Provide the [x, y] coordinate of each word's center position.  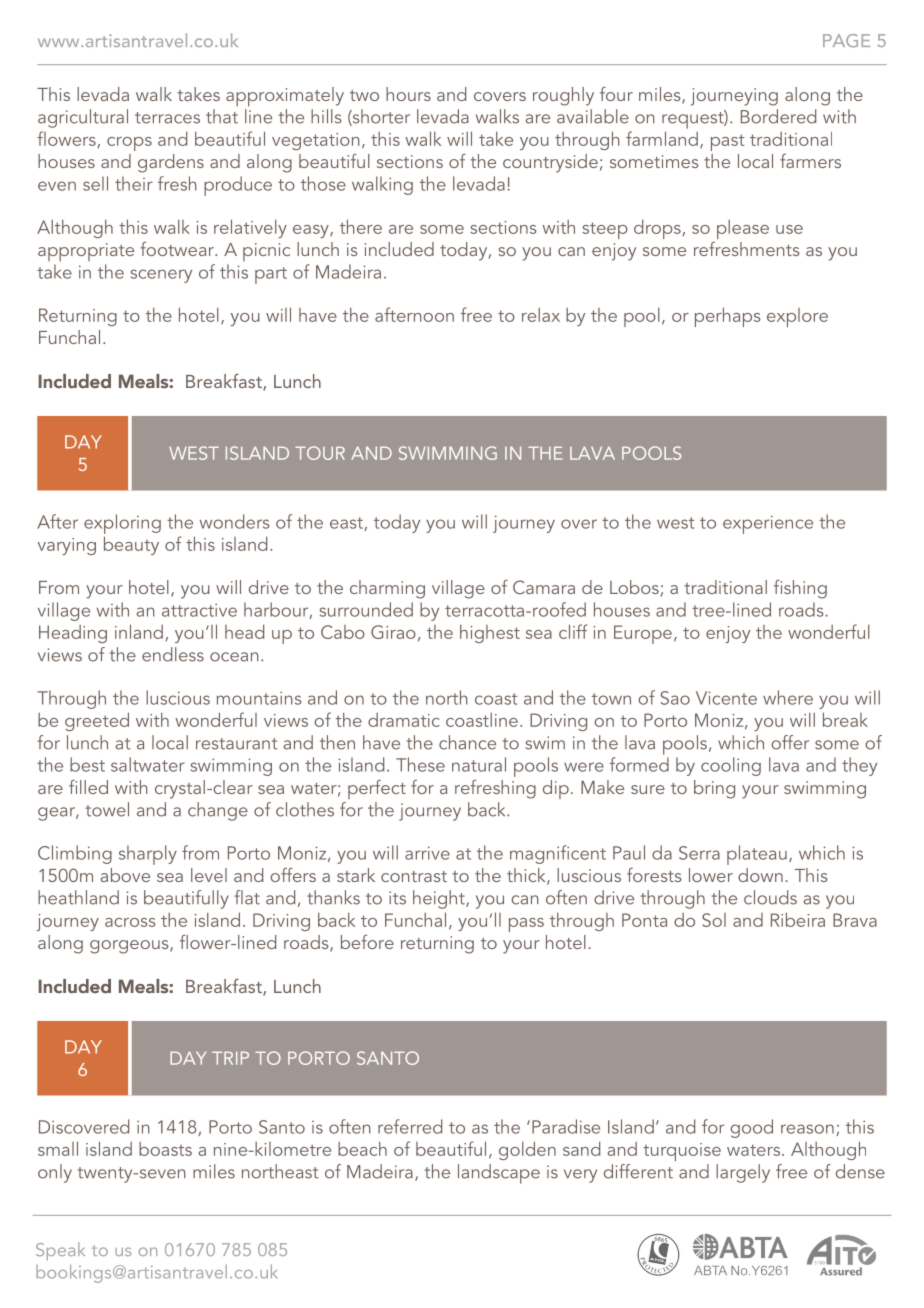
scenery [161, 276]
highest [490, 633]
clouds [770, 897]
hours [408, 94]
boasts [165, 1149]
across [130, 922]
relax [541, 315]
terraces [167, 118]
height [440, 899]
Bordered [778, 116]
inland [139, 631]
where [788, 697]
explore [797, 317]
